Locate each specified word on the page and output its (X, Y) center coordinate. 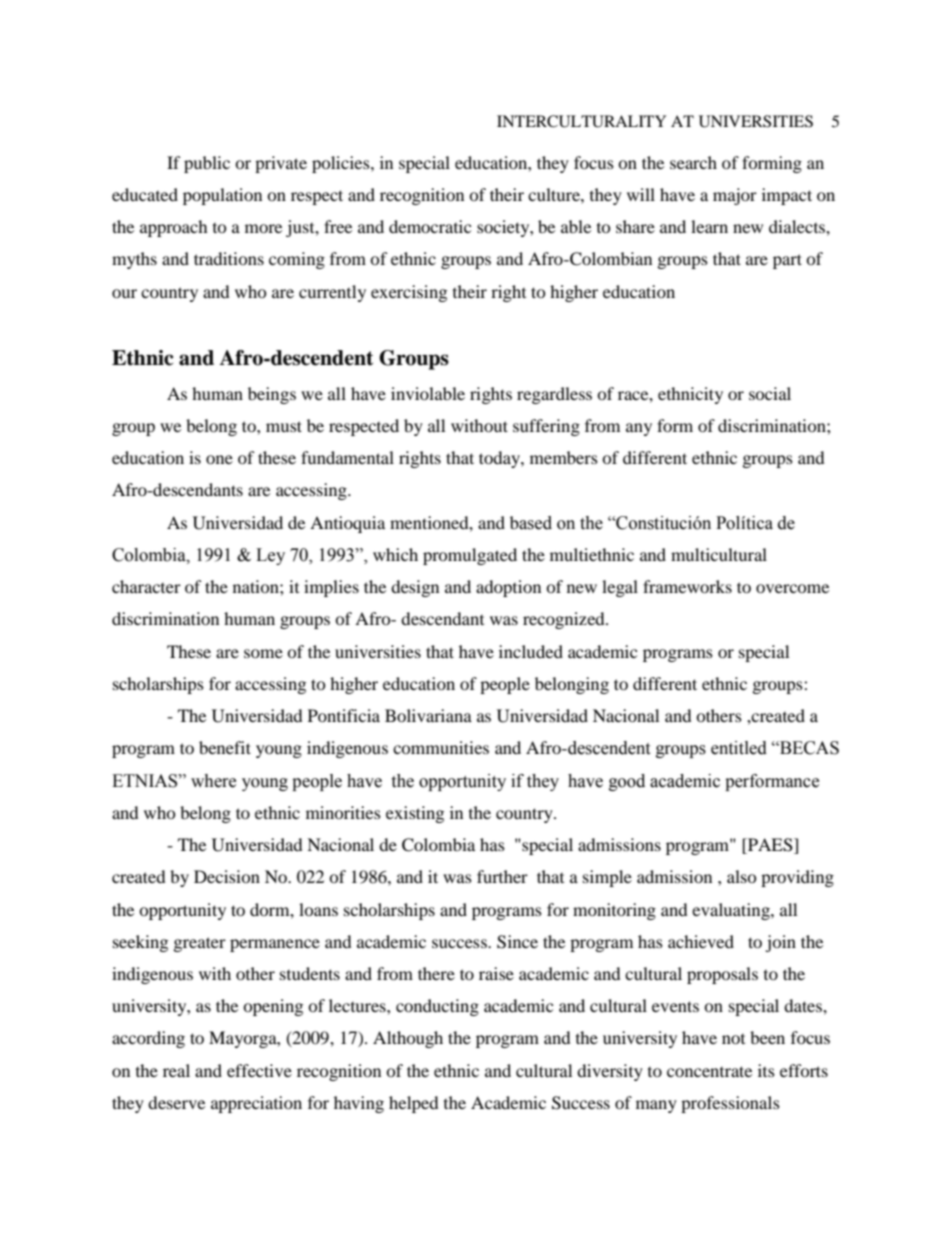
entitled (739, 748)
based (531, 523)
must (284, 426)
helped (414, 1104)
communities (441, 747)
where (213, 781)
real (176, 1070)
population (222, 196)
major (735, 196)
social (770, 393)
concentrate (709, 1071)
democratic (430, 226)
